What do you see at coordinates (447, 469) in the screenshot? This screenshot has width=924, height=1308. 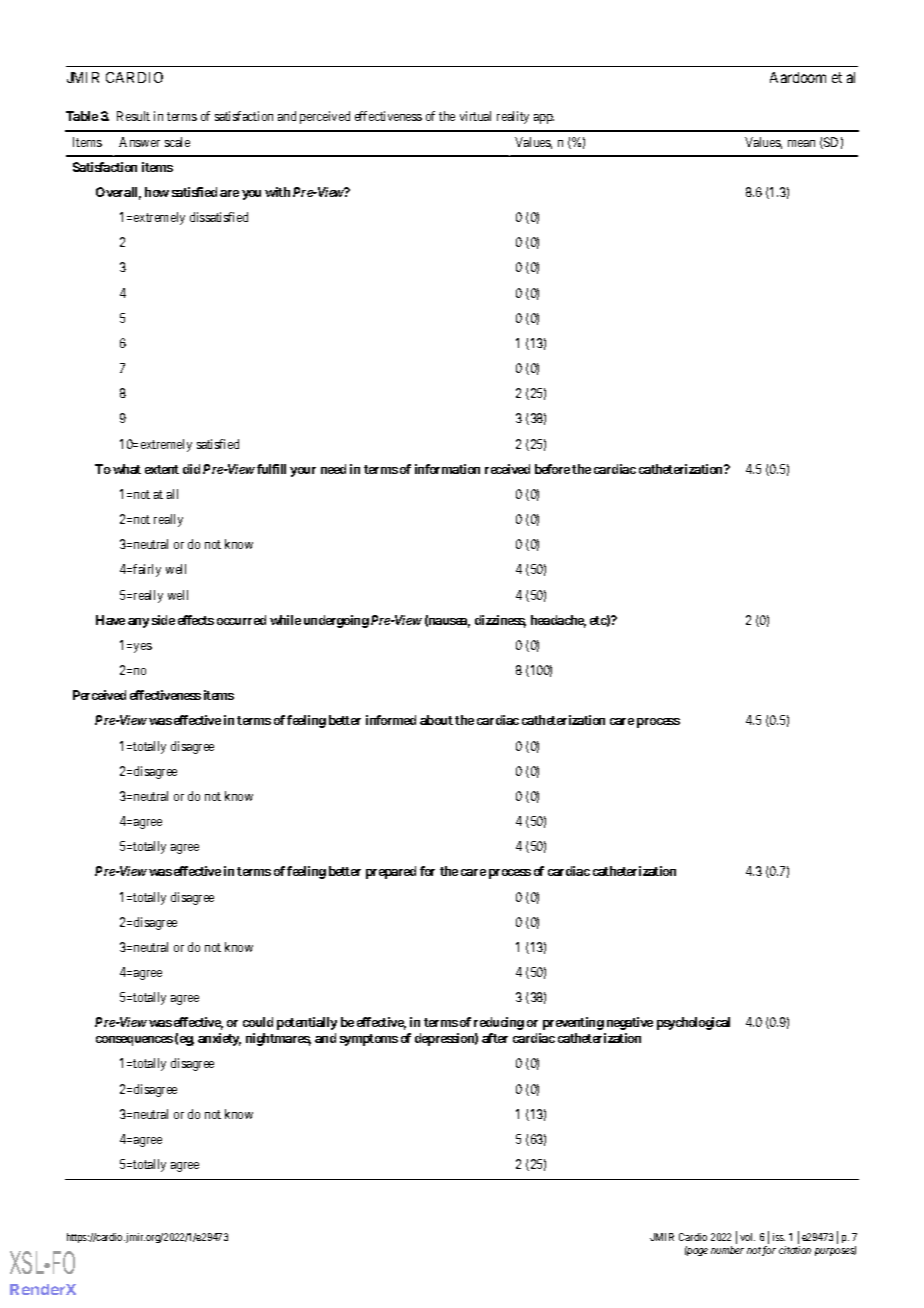 I see `information` at bounding box center [447, 469].
